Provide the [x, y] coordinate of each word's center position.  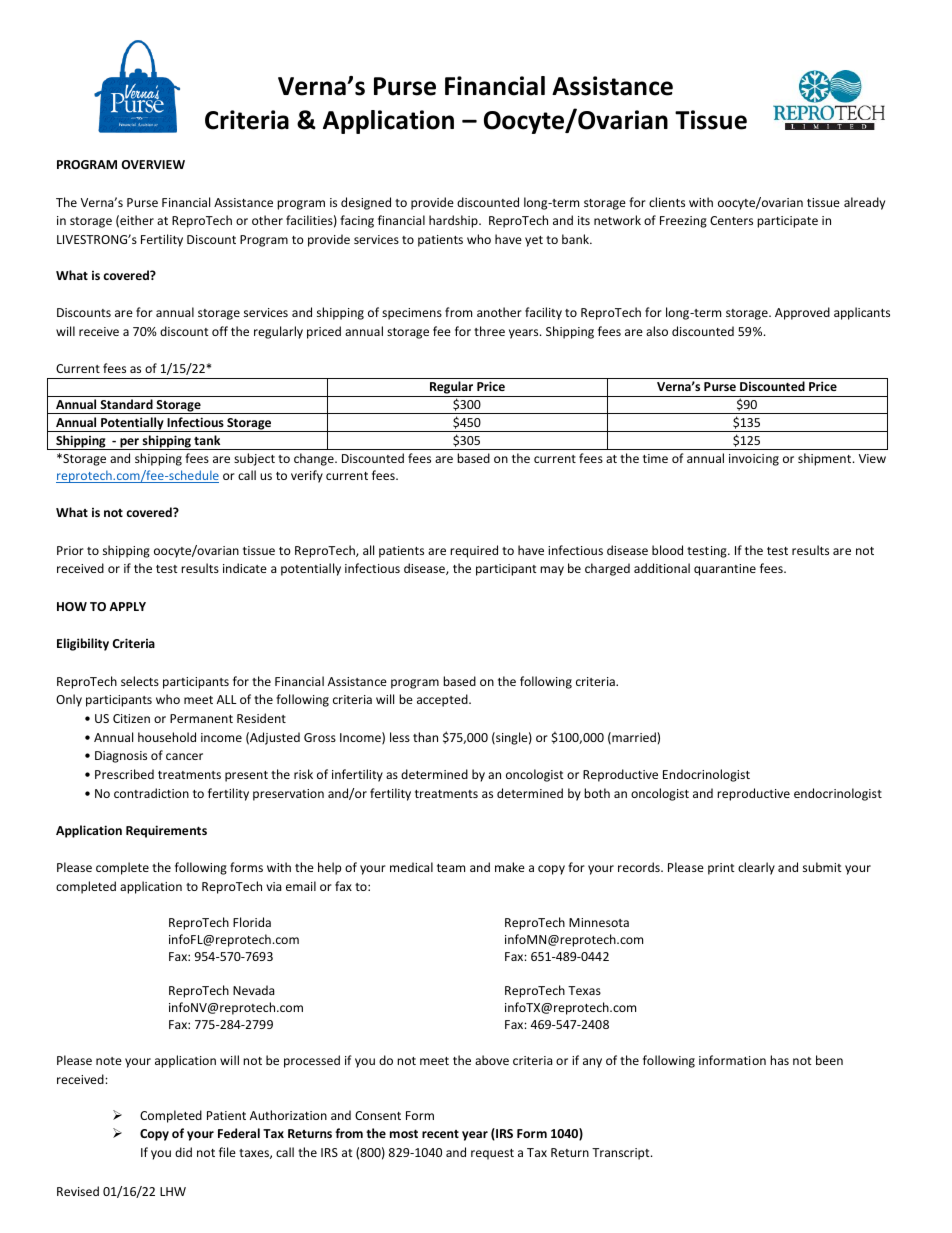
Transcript [622, 1154]
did [183, 1152]
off [220, 331]
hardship [454, 221]
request [492, 1154]
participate [787, 222]
